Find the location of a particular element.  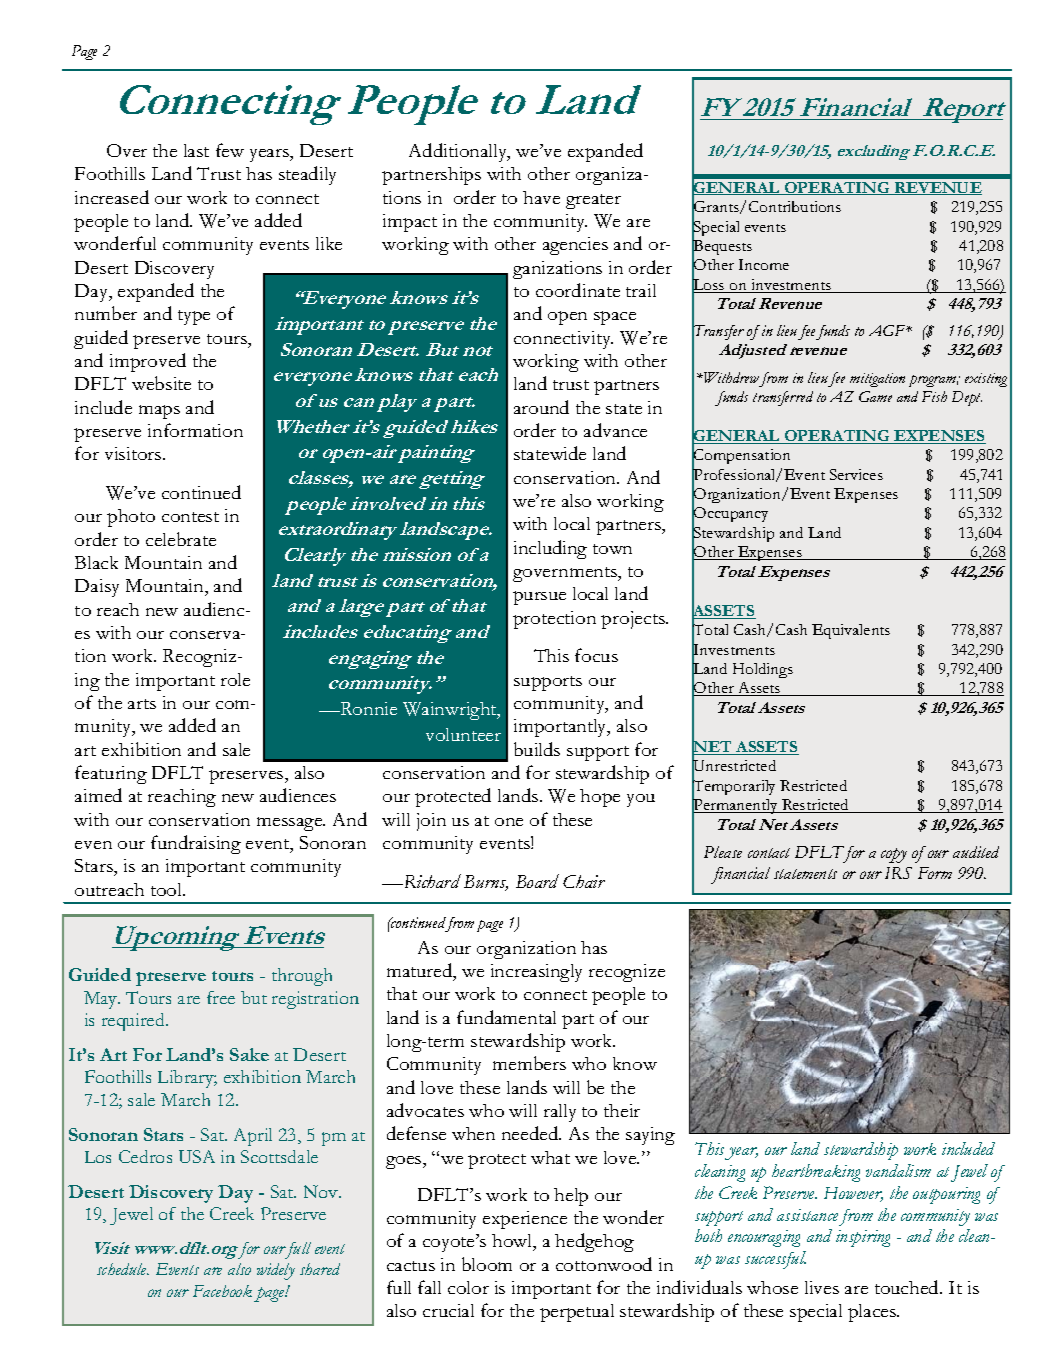

Income is located at coordinates (764, 264).
